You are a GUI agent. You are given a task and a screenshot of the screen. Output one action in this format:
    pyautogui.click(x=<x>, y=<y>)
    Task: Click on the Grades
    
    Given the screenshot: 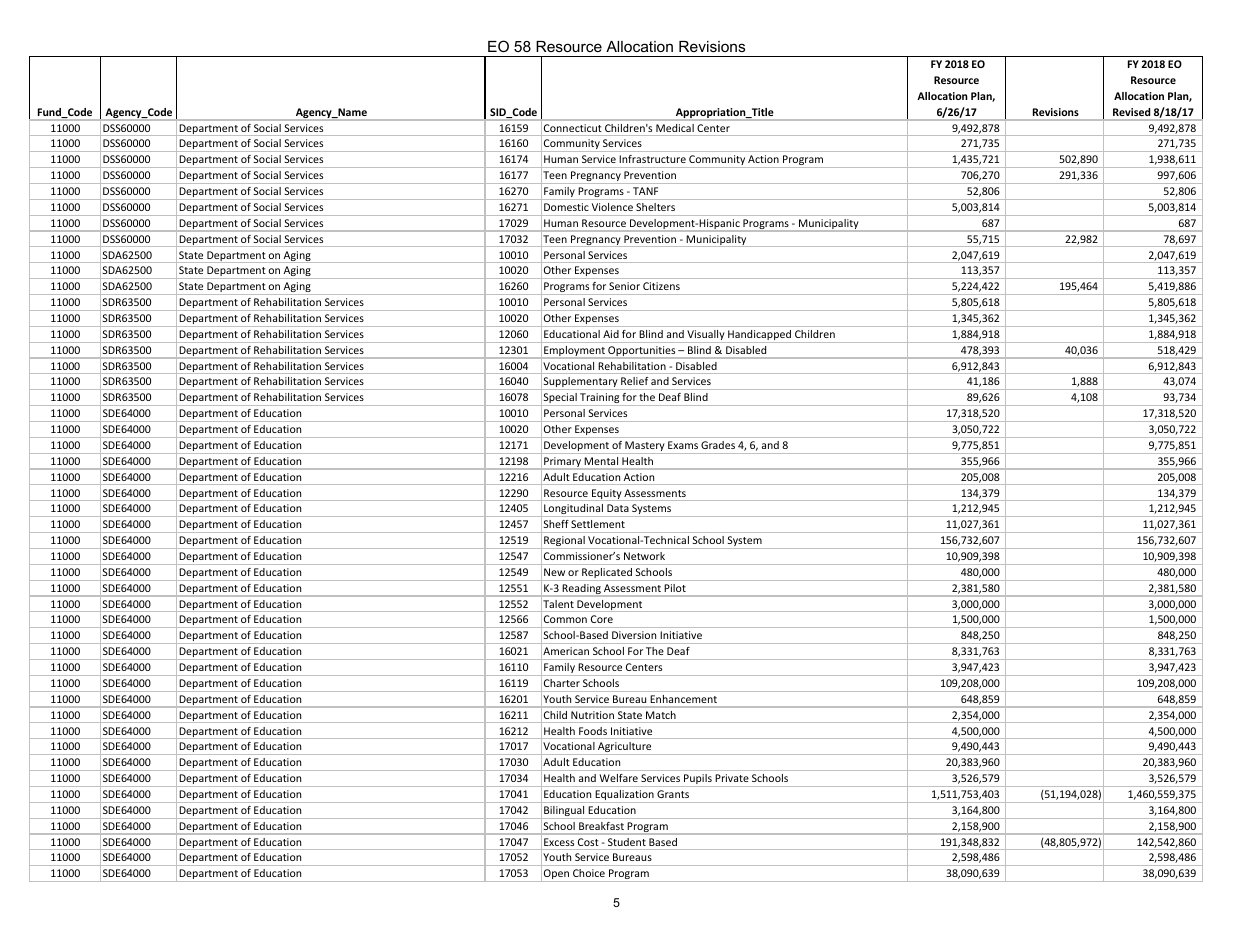 What is the action you would take?
    pyautogui.click(x=718, y=445)
